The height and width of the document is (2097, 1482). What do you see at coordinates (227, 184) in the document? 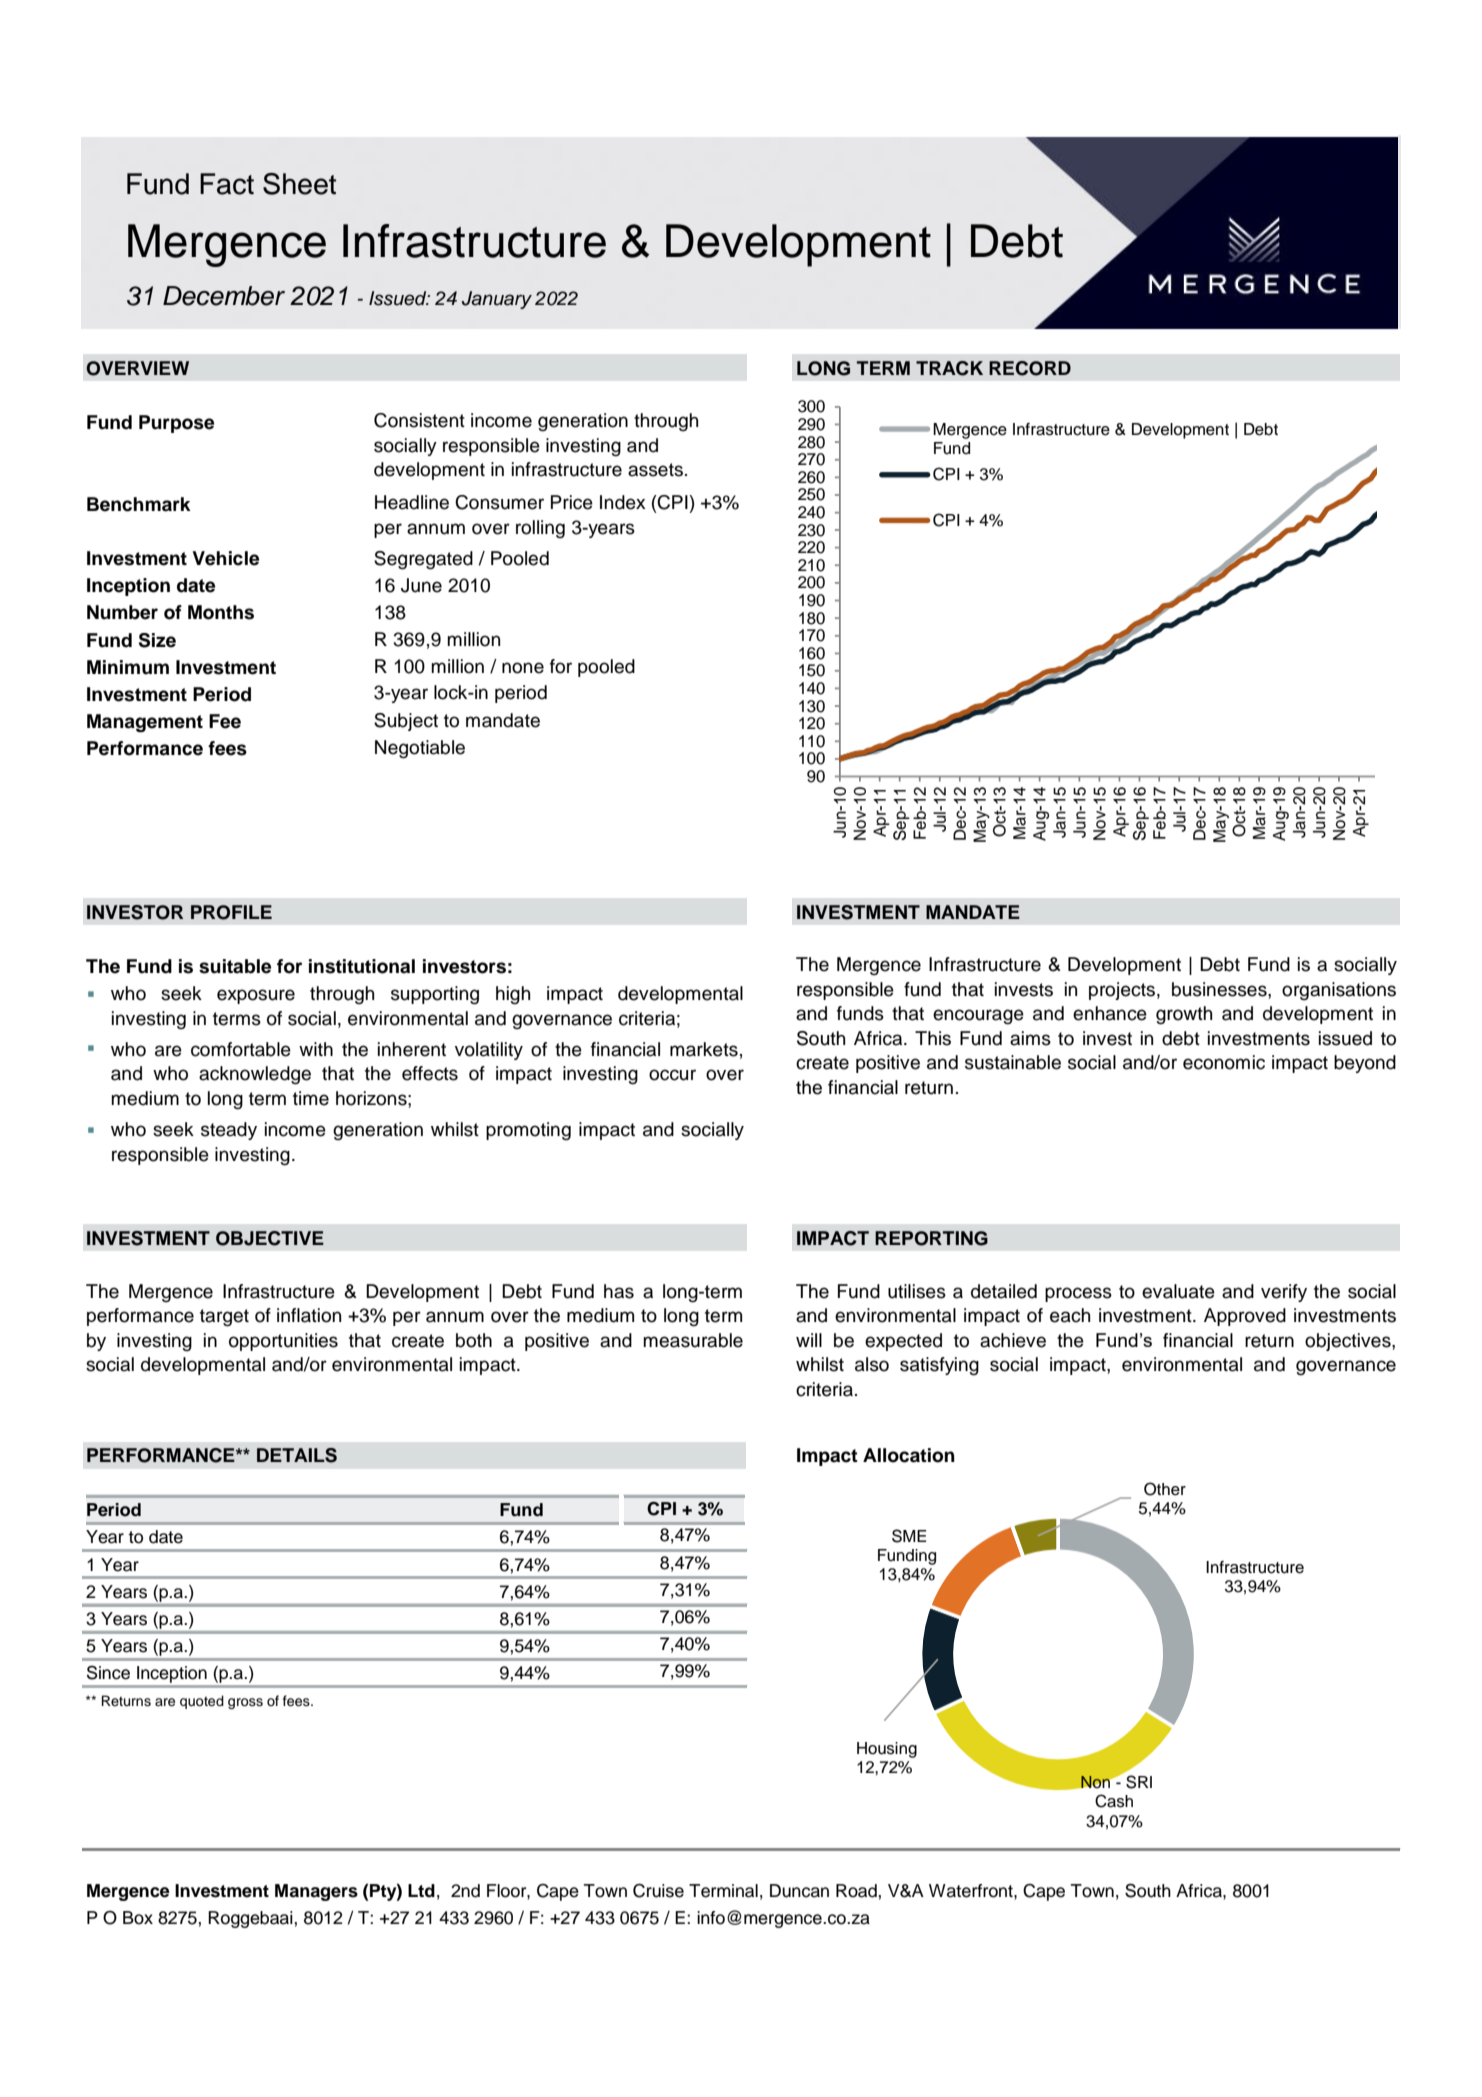
I see `Fact` at bounding box center [227, 184].
